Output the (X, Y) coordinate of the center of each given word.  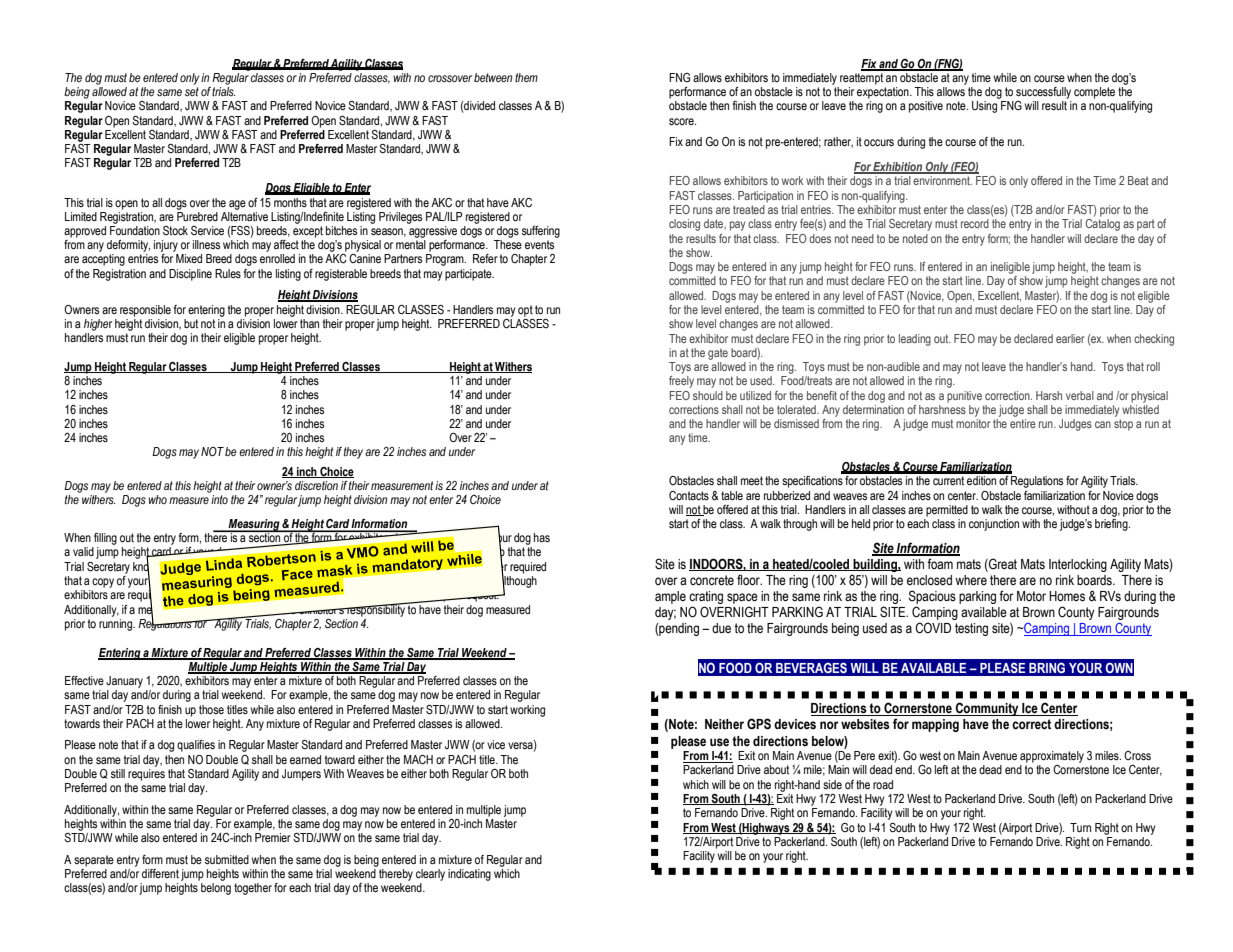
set (192, 91)
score (682, 122)
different (160, 873)
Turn (1080, 827)
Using (984, 107)
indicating (469, 875)
